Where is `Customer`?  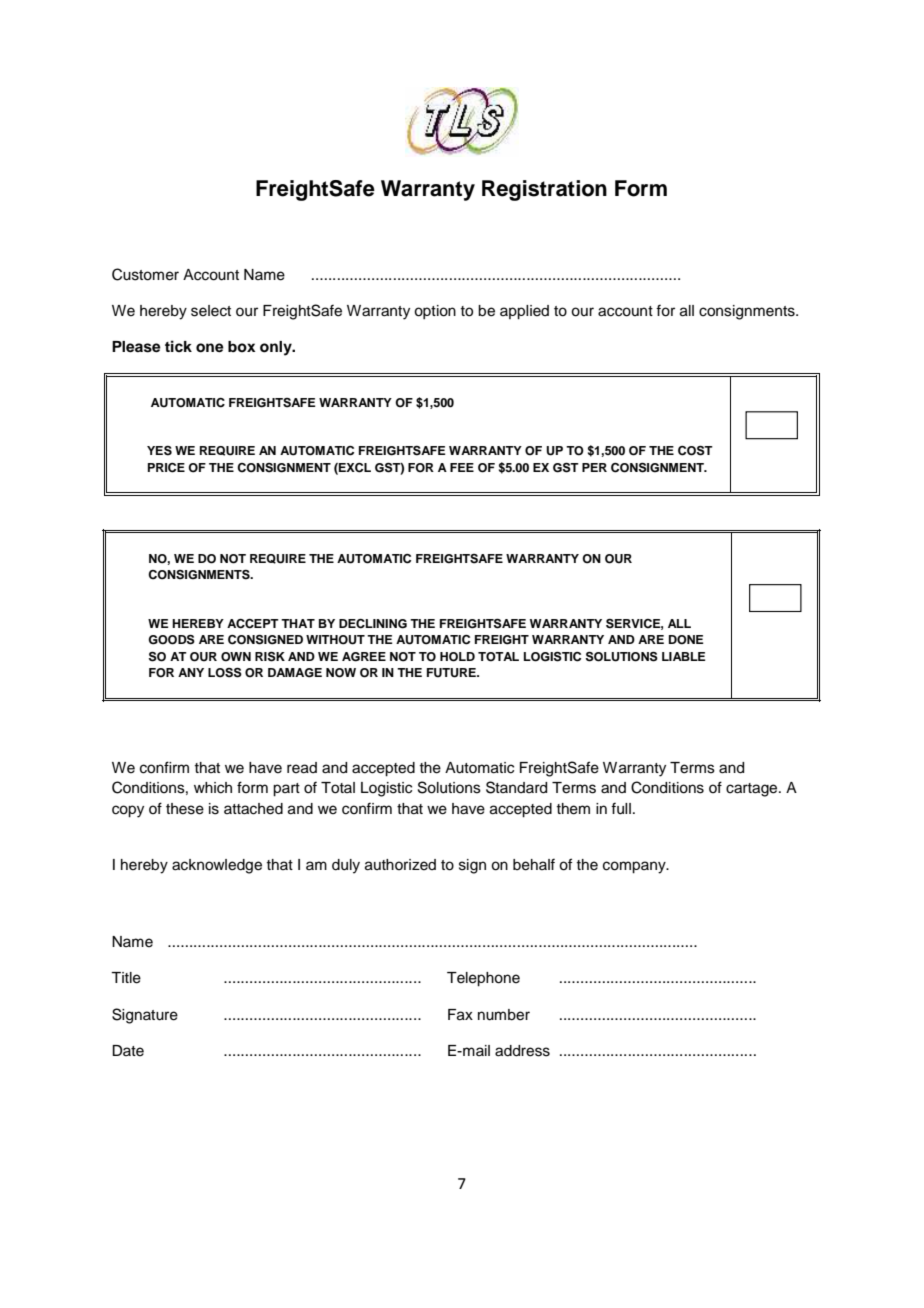 Customer is located at coordinates (145, 274).
